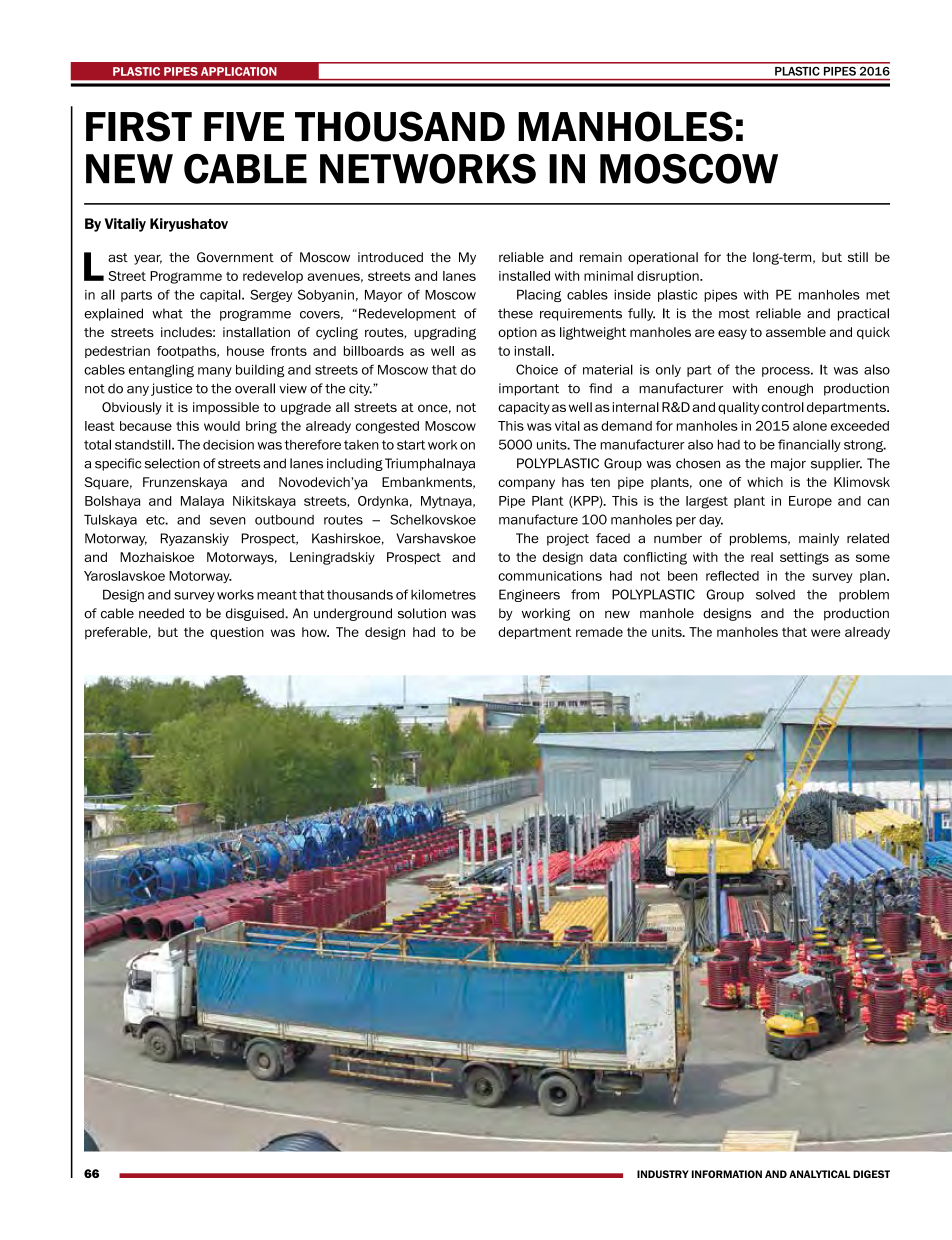 The width and height of the page is (952, 1240). What do you see at coordinates (599, 632) in the page?
I see `remade` at bounding box center [599, 632].
